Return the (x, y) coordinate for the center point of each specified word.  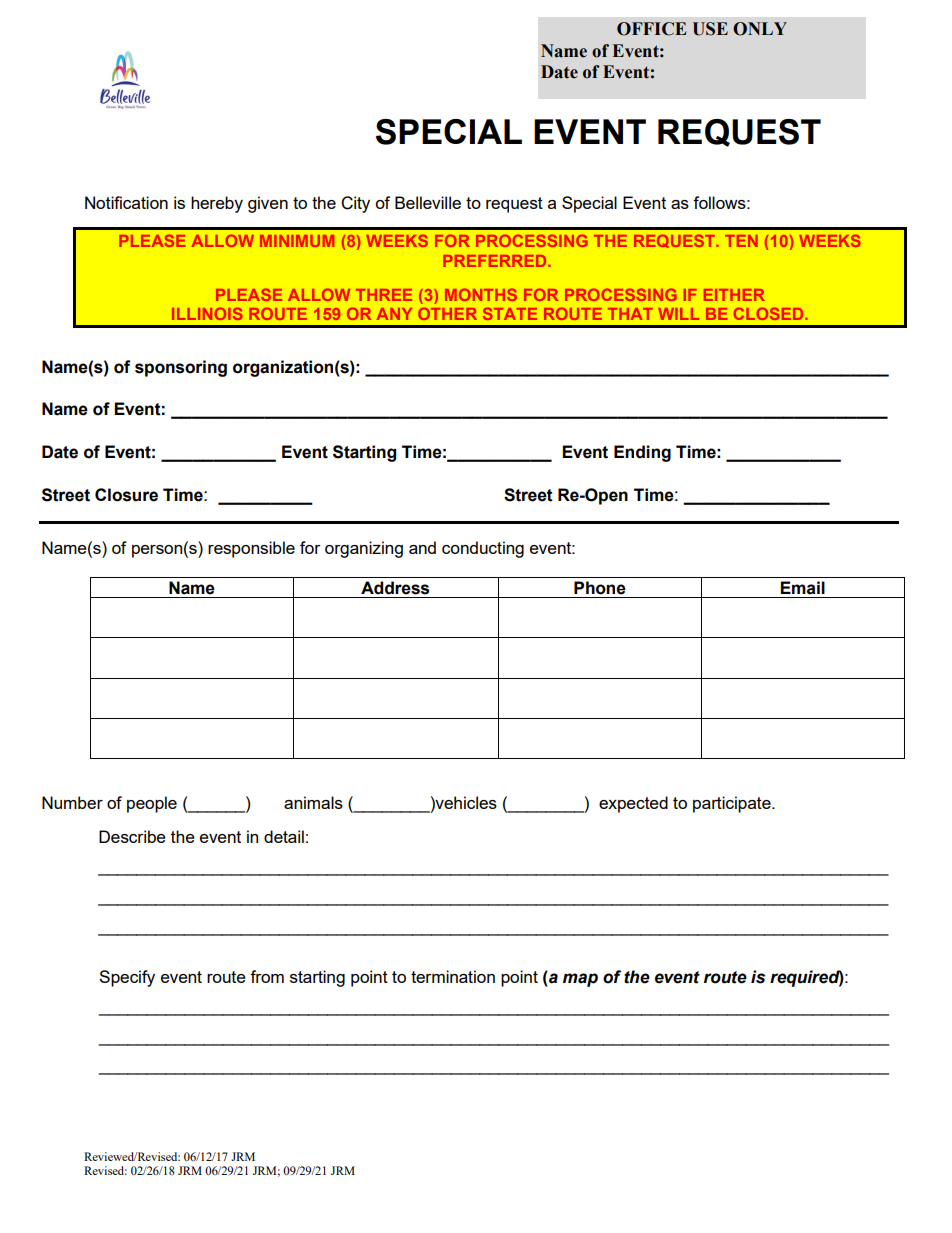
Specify (127, 978)
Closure (126, 495)
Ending (642, 453)
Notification (126, 202)
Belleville (428, 202)
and (422, 547)
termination (453, 976)
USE (710, 29)
